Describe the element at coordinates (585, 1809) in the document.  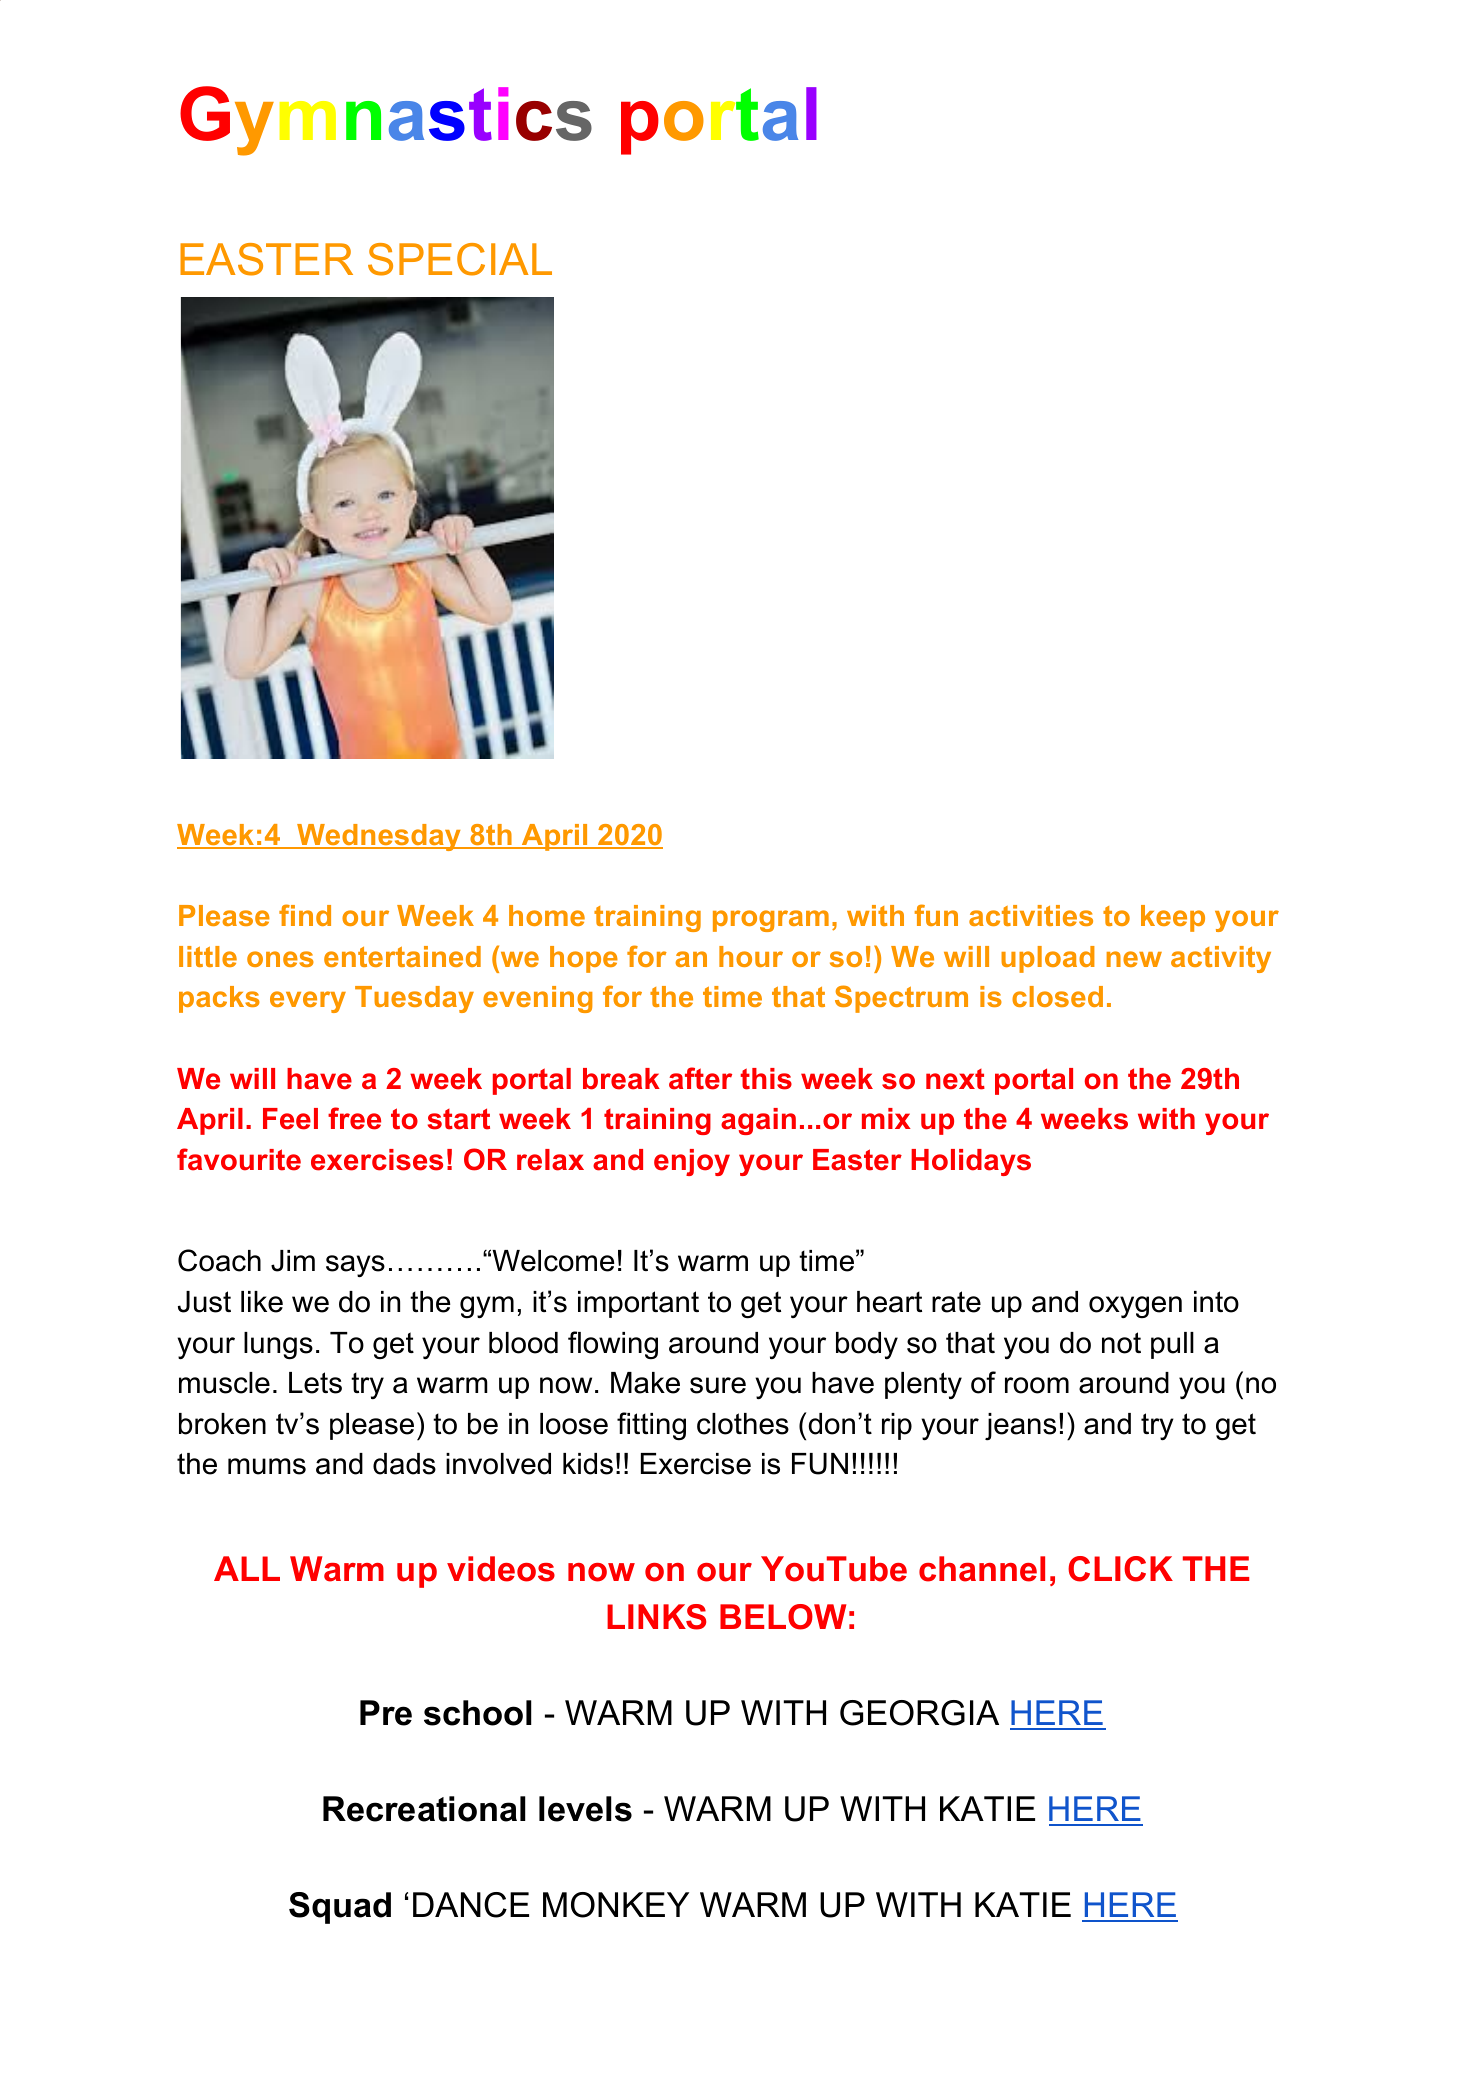
I see `levels` at that location.
